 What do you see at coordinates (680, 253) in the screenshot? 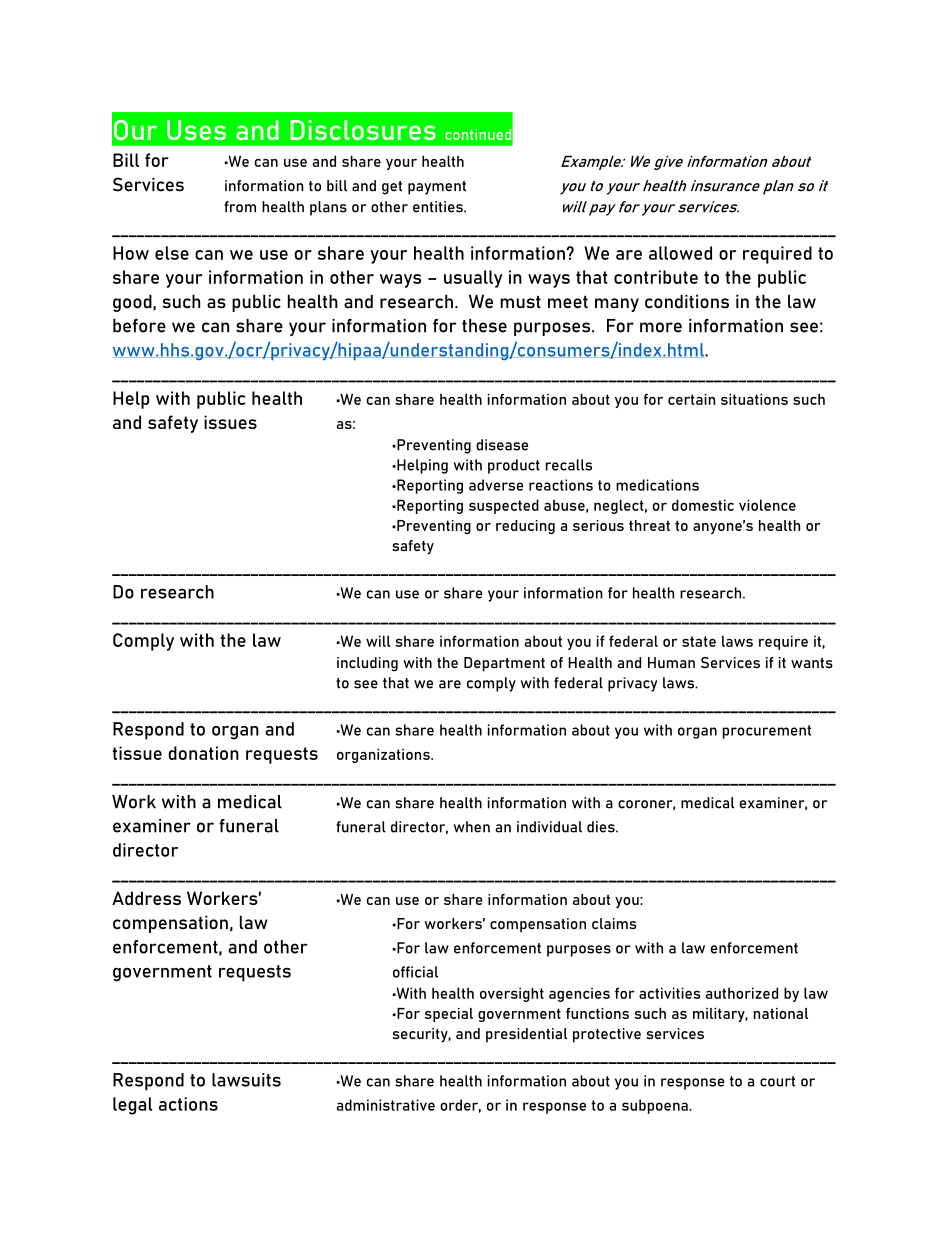
I see `allowed` at bounding box center [680, 253].
